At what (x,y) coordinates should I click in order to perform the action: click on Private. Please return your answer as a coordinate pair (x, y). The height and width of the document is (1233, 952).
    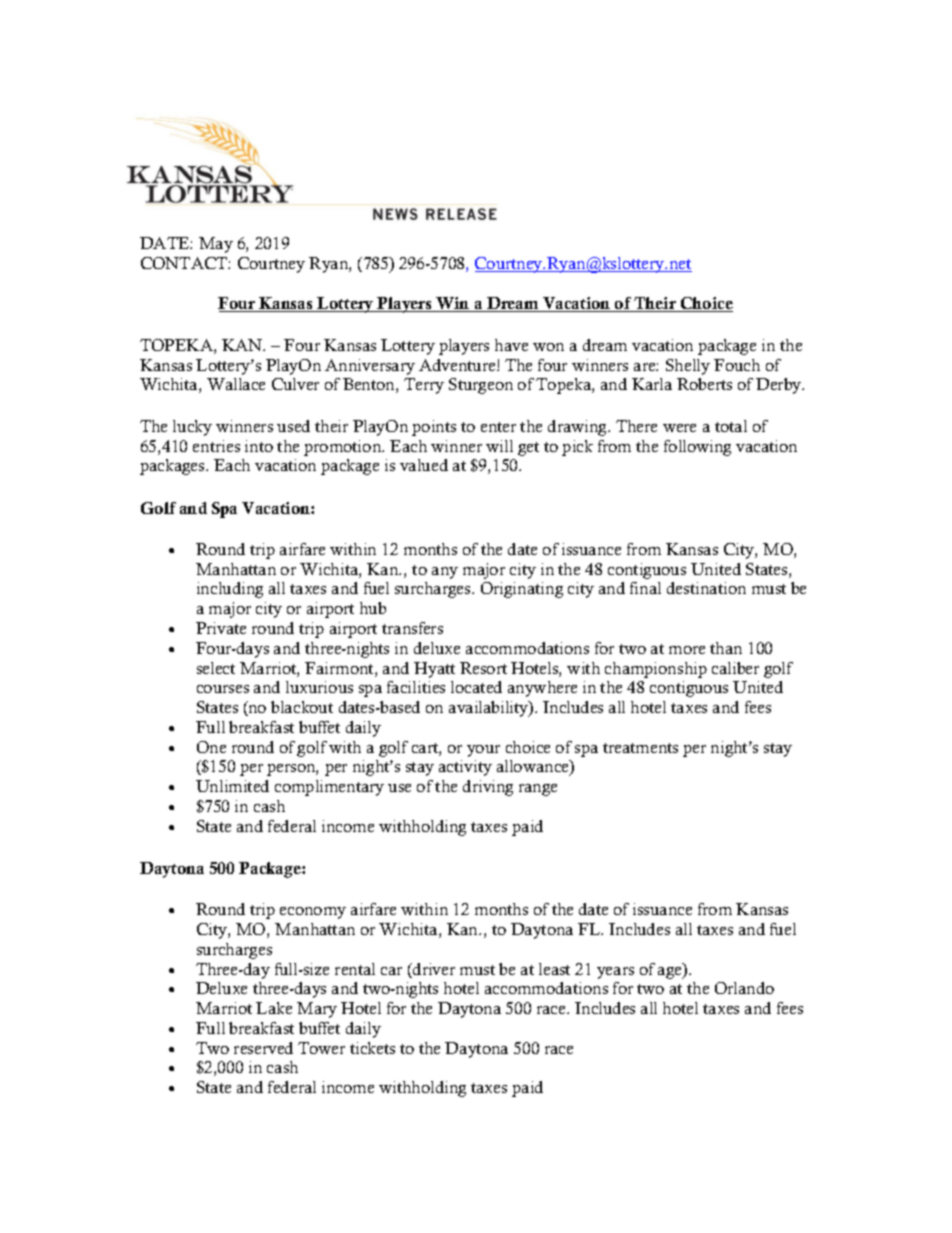
    Looking at the image, I should click on (221, 628).
